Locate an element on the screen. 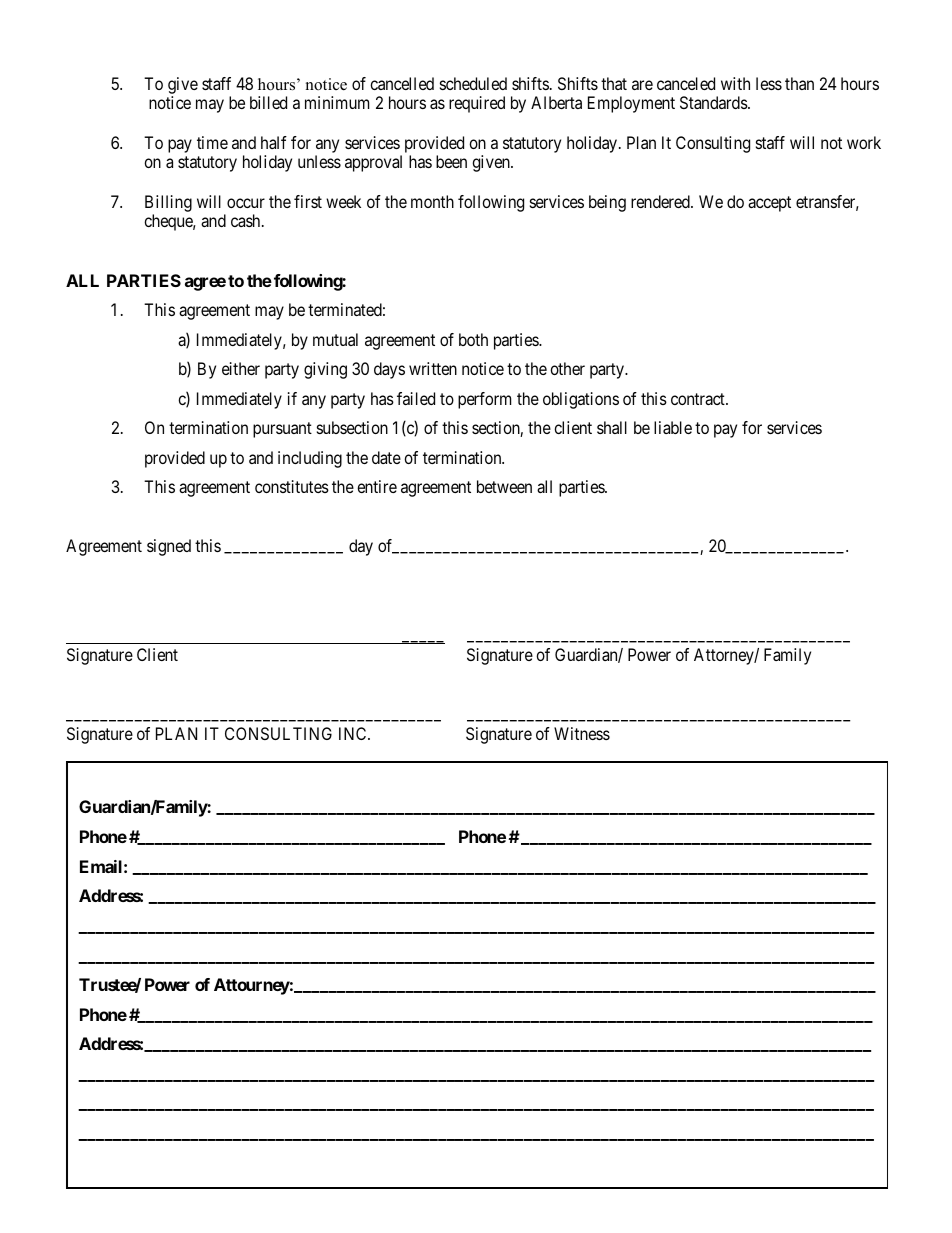 Image resolution: width=952 pixels, height=1233 pixels. between is located at coordinates (504, 486).
